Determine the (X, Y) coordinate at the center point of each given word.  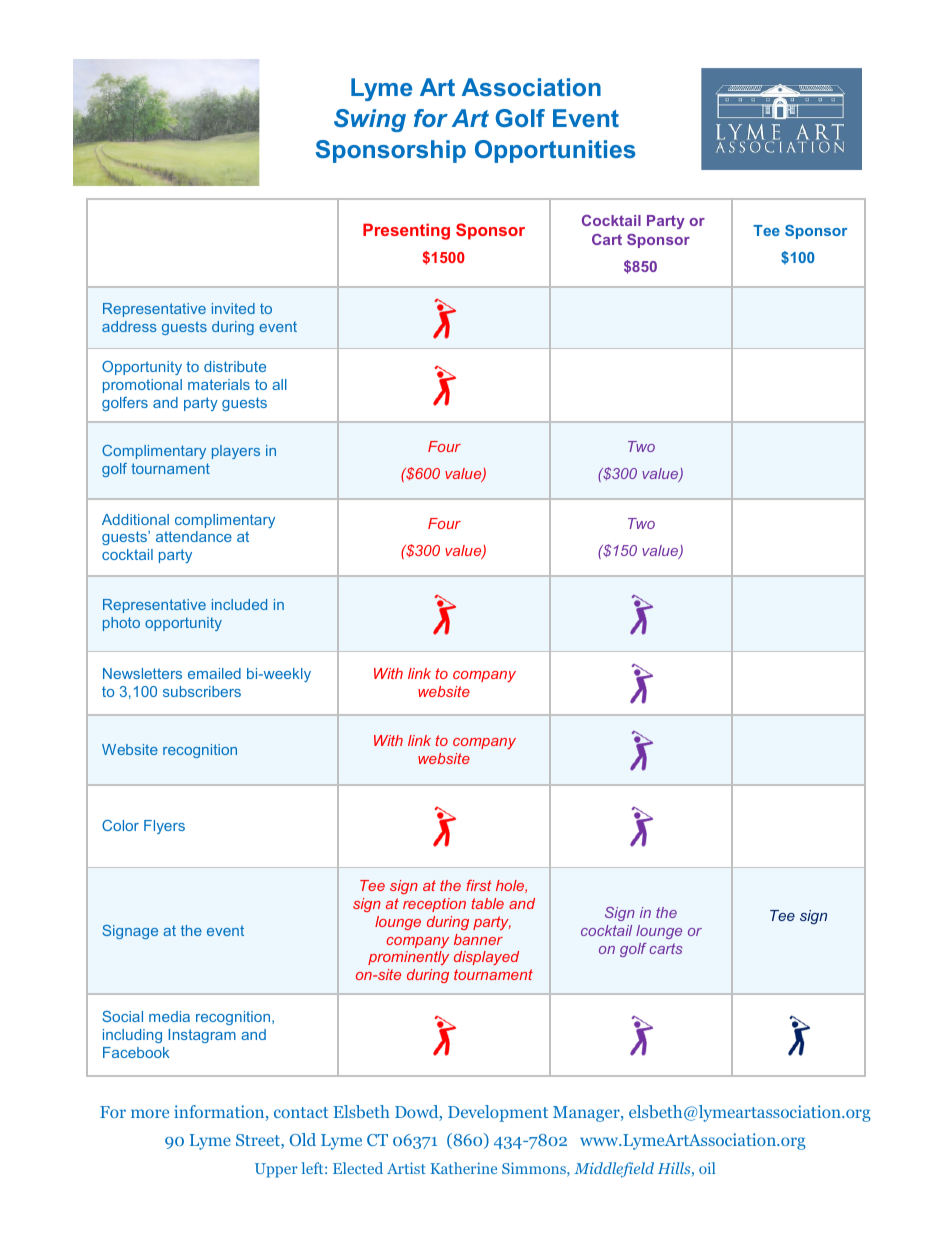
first (479, 885)
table (487, 903)
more (150, 1113)
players (236, 452)
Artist (406, 1168)
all (279, 384)
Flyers (164, 827)
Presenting (406, 231)
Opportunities (555, 151)
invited (233, 308)
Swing (370, 120)
